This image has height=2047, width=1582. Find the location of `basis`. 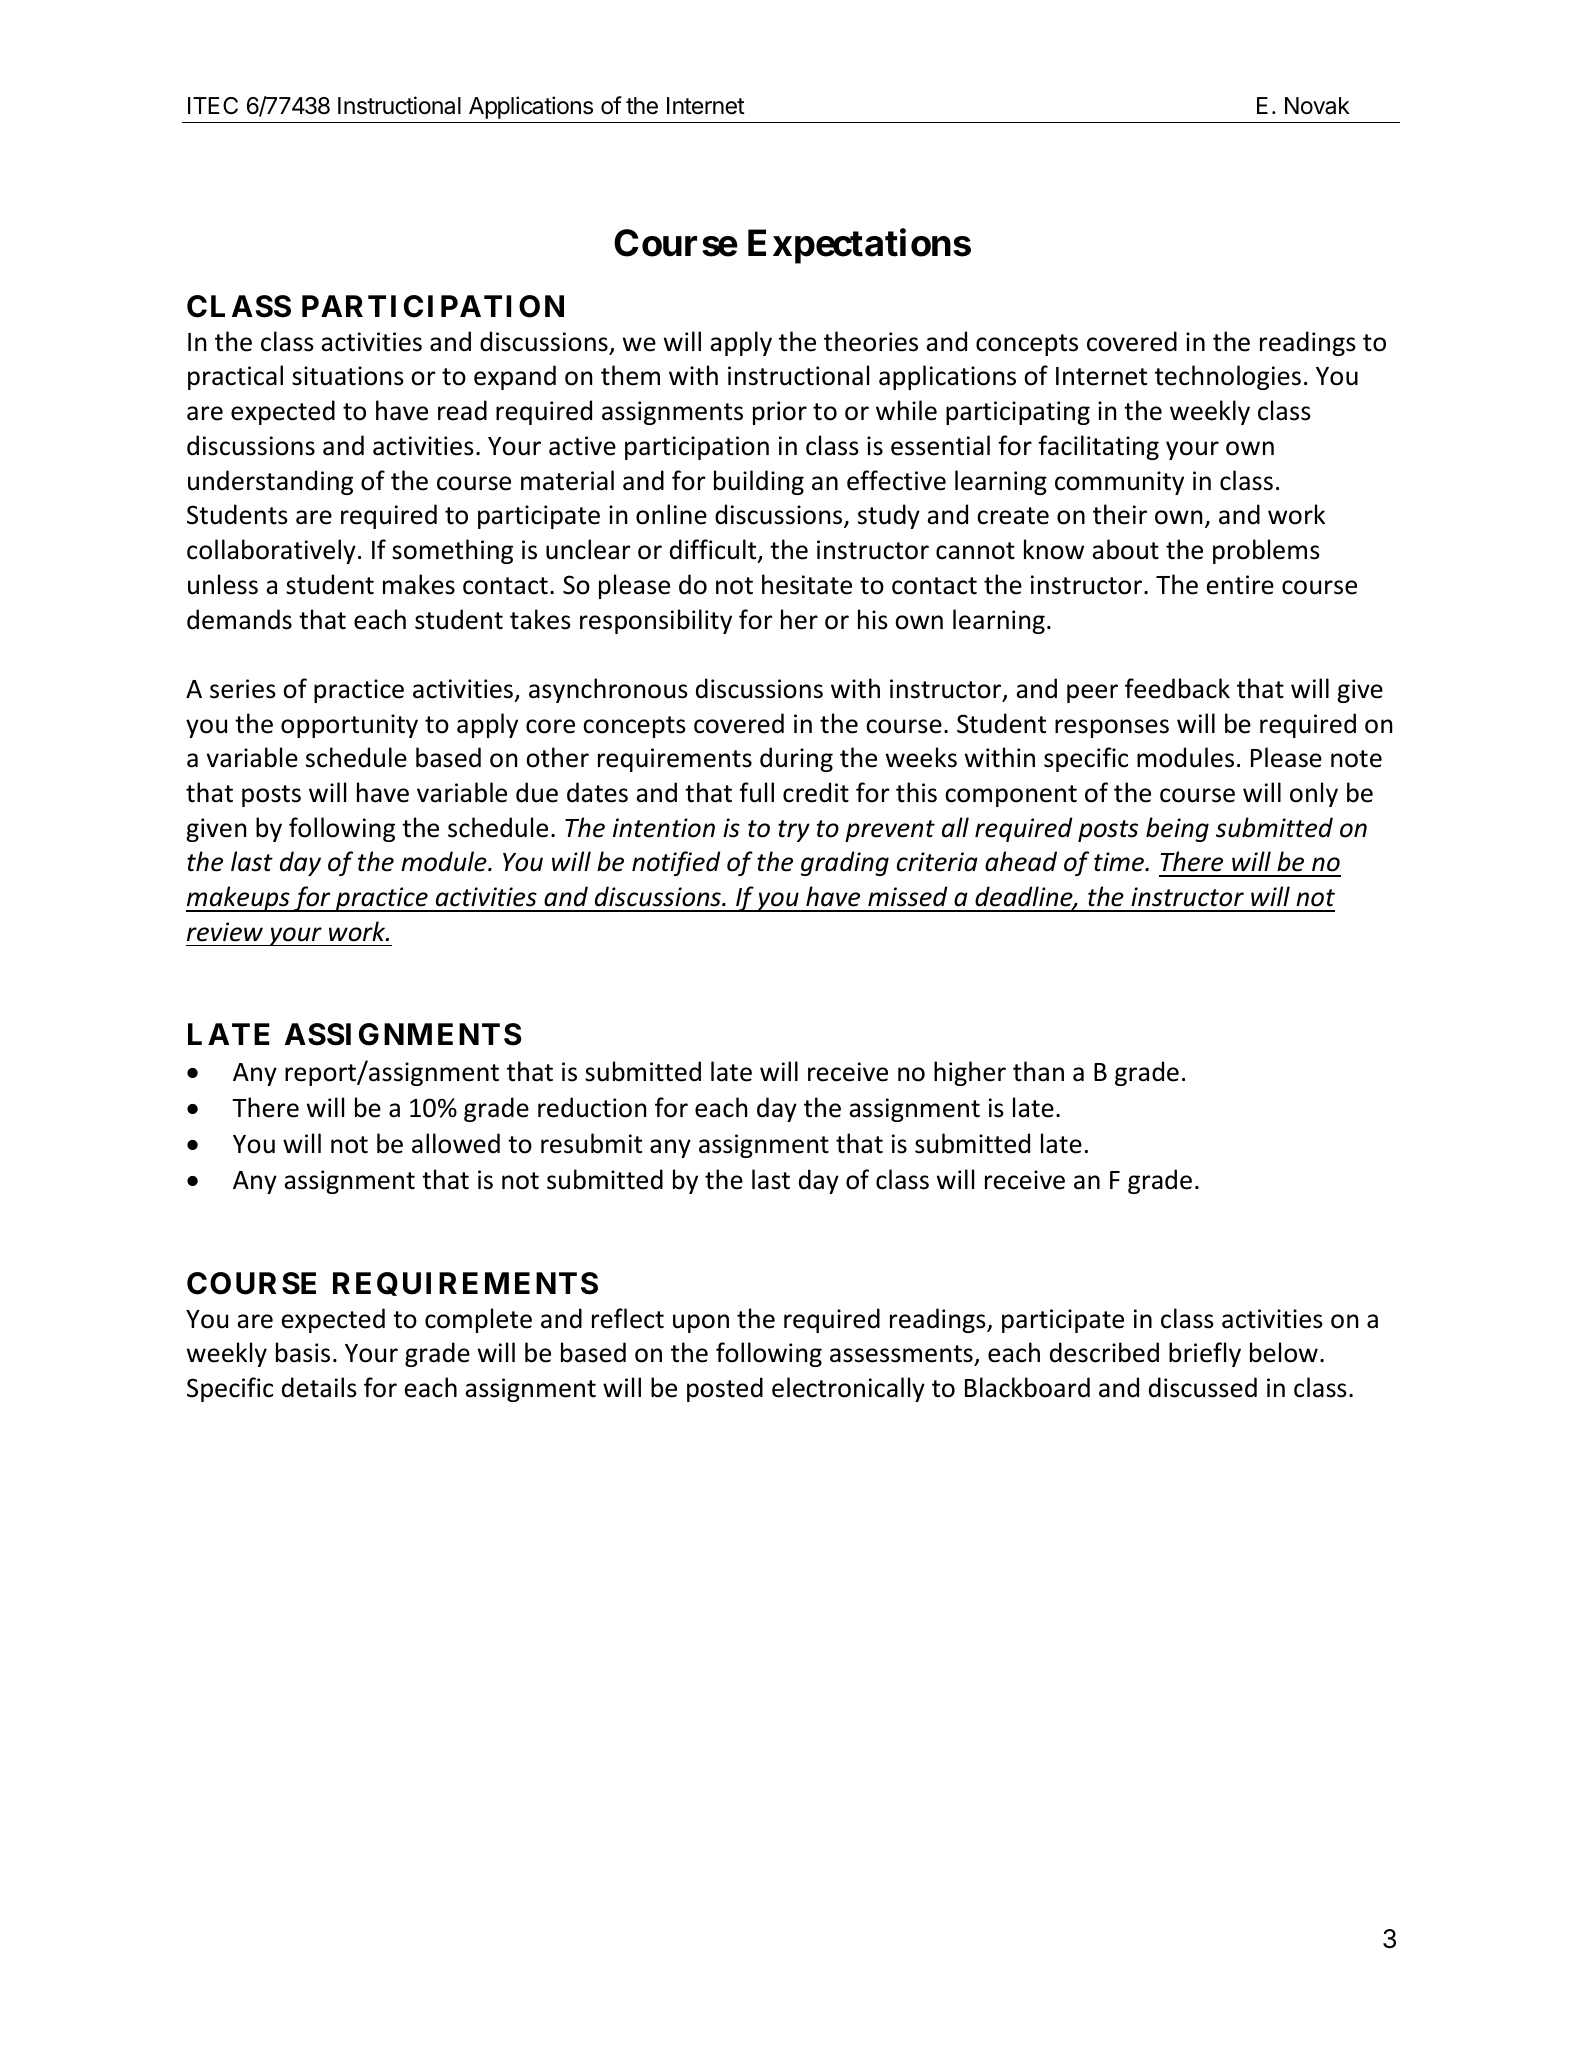

basis is located at coordinates (303, 1352).
